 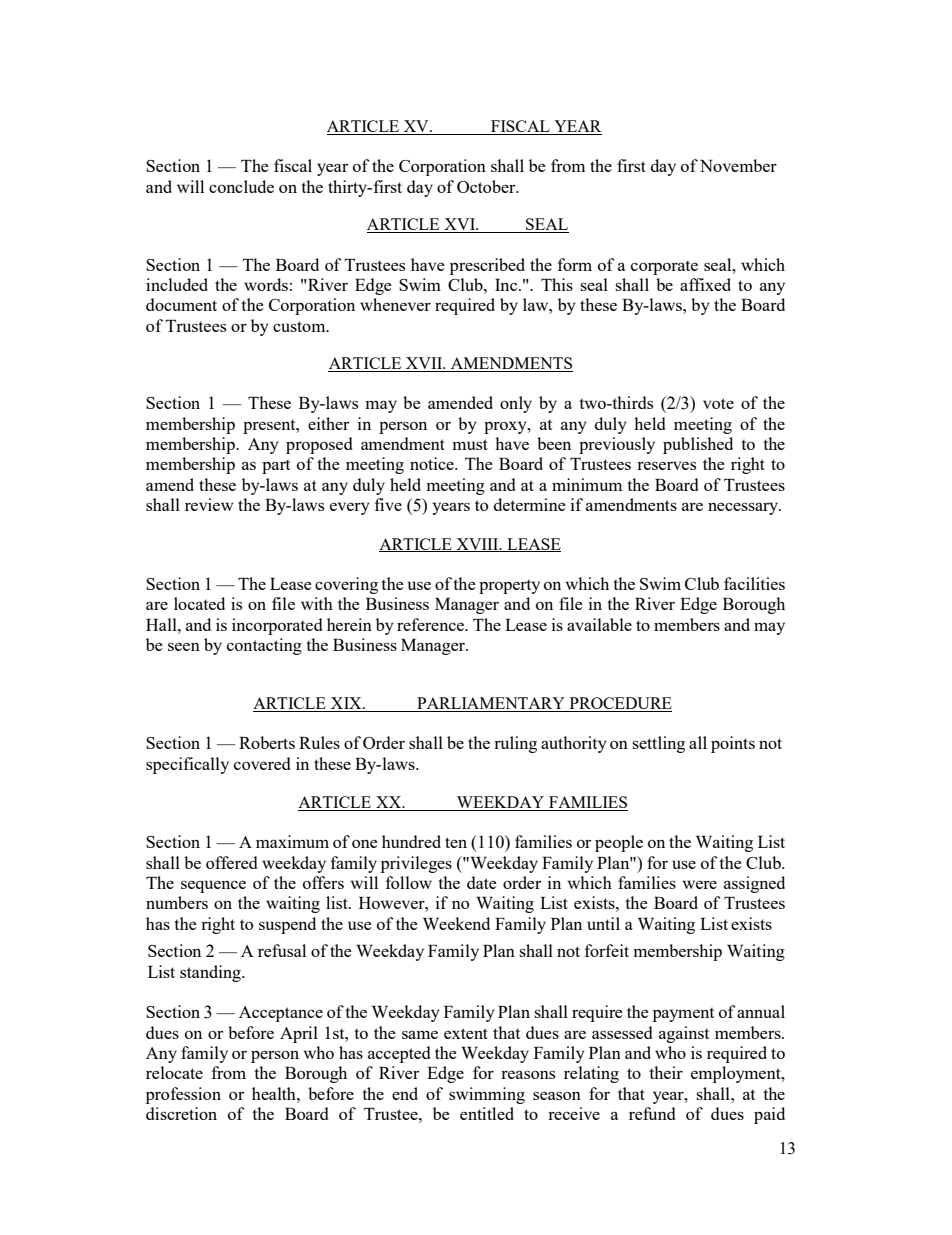 I want to click on were, so click(x=700, y=884).
